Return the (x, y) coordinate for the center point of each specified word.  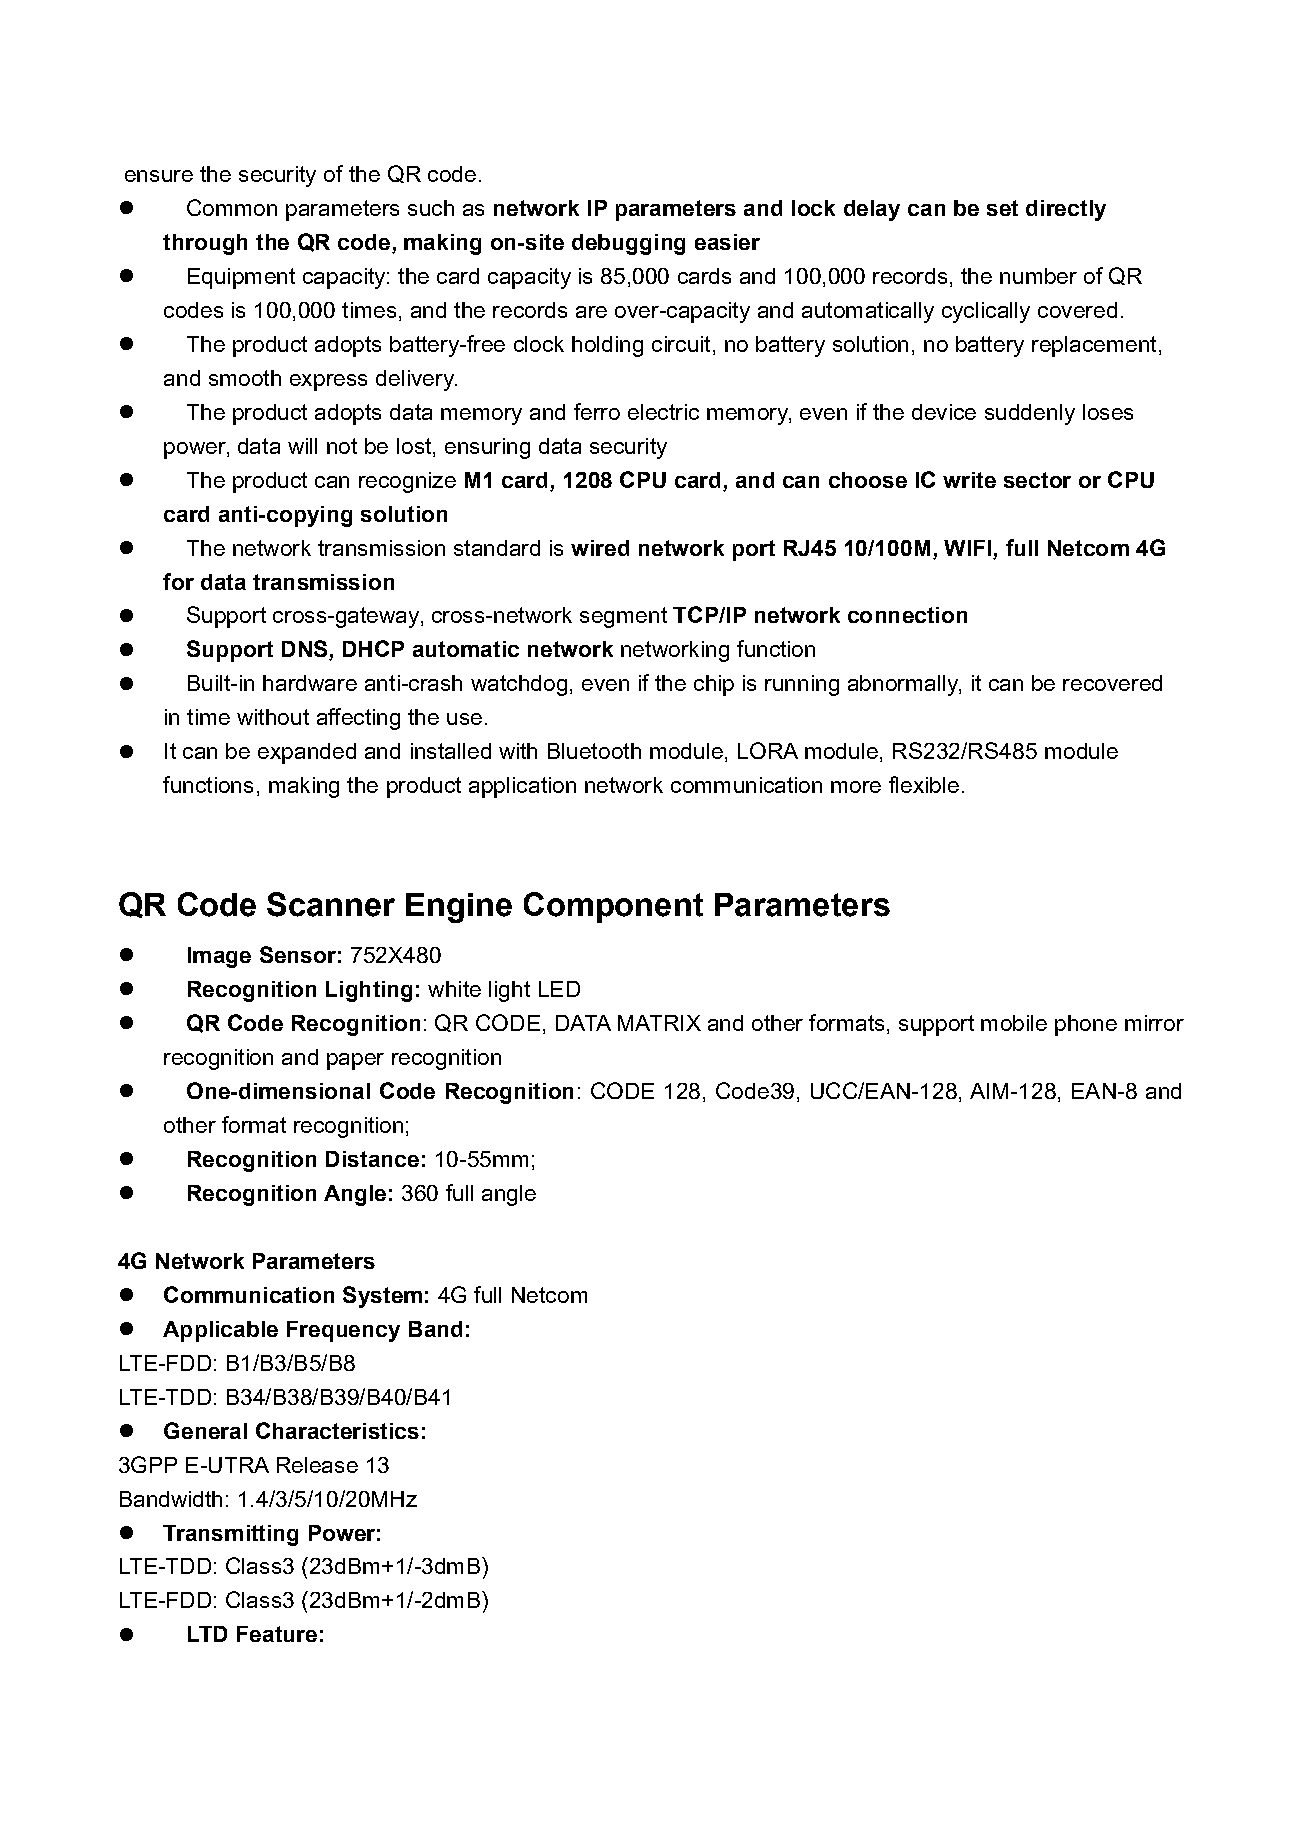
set (1002, 208)
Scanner (331, 904)
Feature (277, 1634)
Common (232, 207)
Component (613, 907)
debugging (628, 244)
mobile (1014, 1023)
